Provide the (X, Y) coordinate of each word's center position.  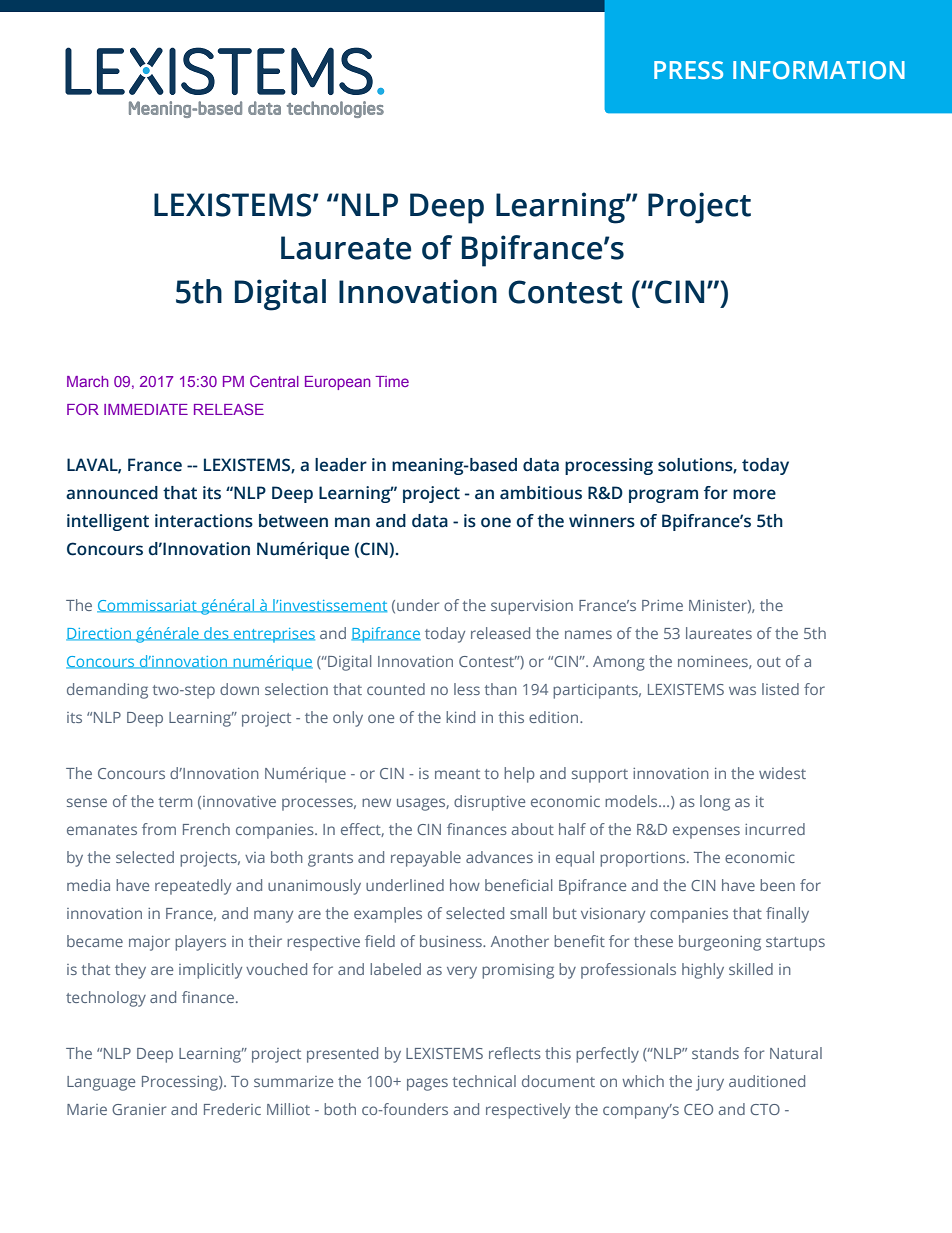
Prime (662, 605)
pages (427, 1084)
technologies (335, 109)
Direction (99, 634)
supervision (532, 607)
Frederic (232, 1109)
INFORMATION (819, 70)
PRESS (688, 70)
